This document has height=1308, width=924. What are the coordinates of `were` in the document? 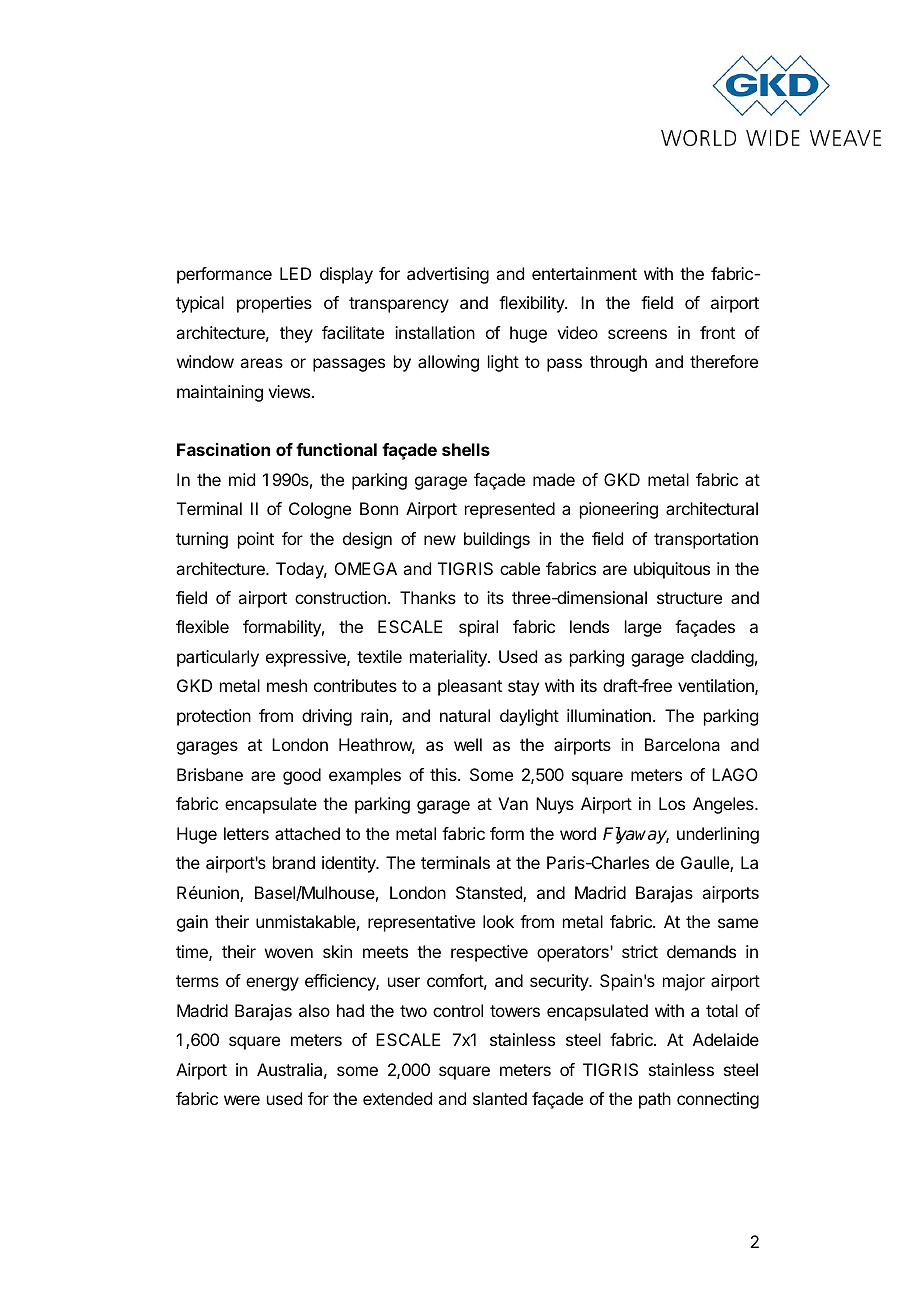 It's located at (242, 1100).
